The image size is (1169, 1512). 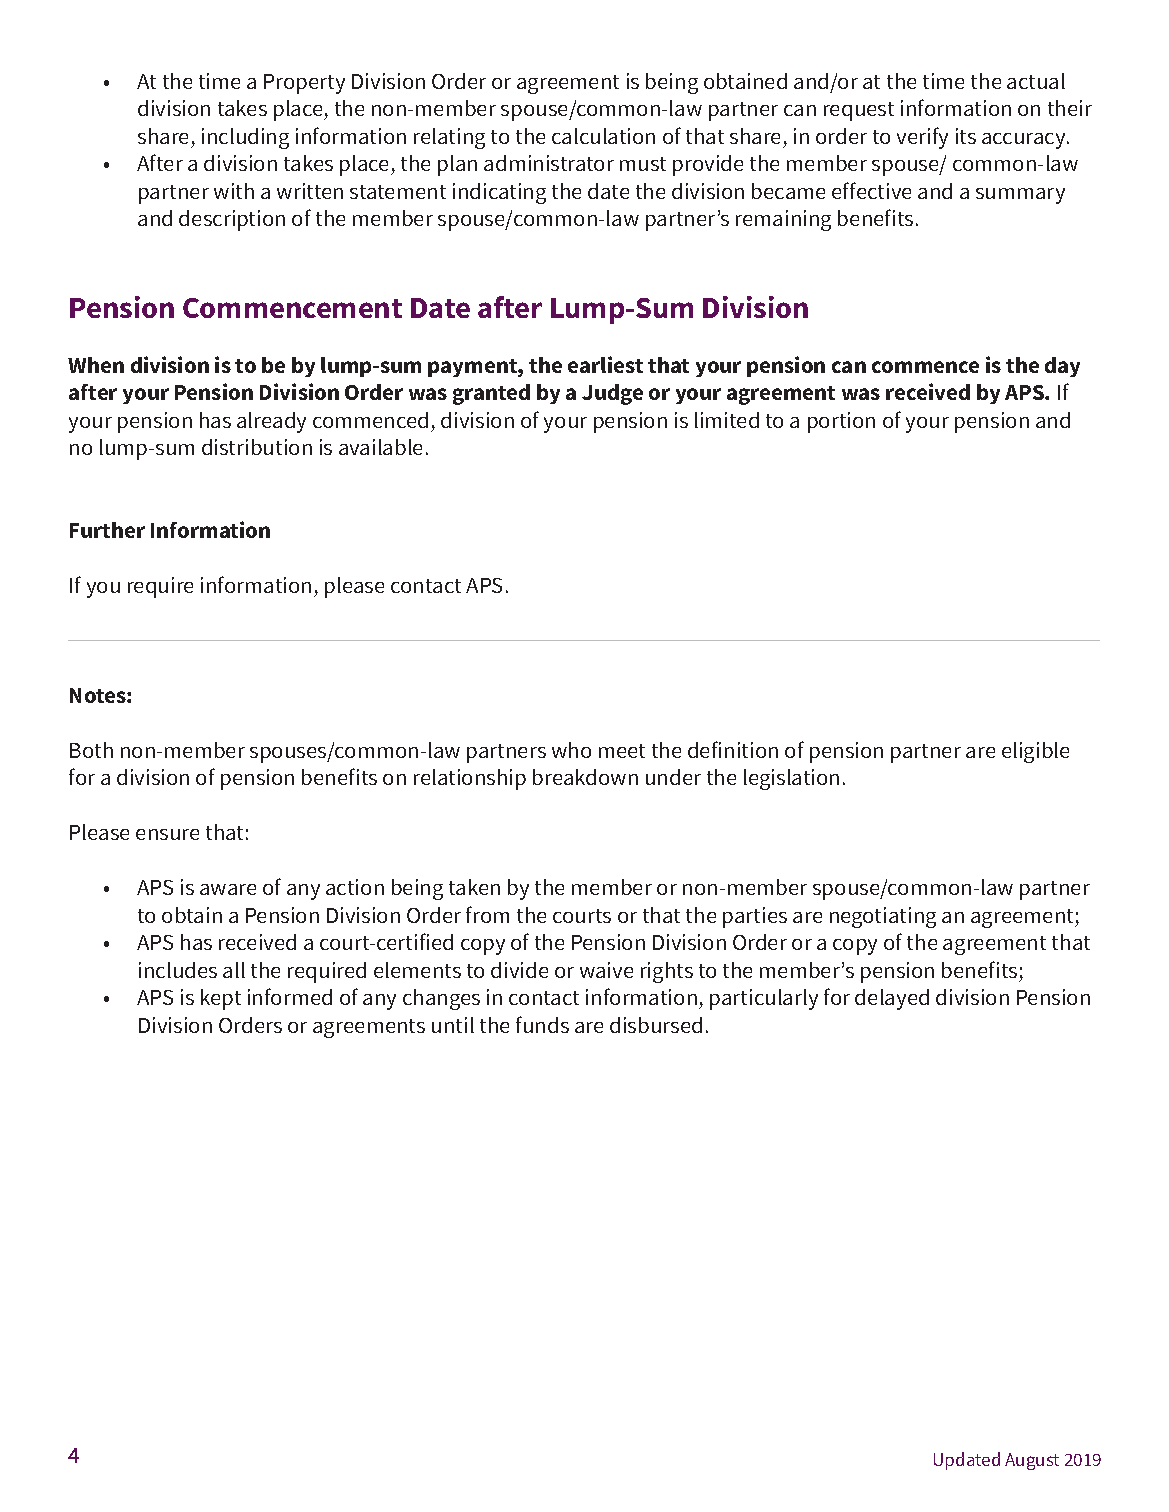 I want to click on kept, so click(x=221, y=999).
